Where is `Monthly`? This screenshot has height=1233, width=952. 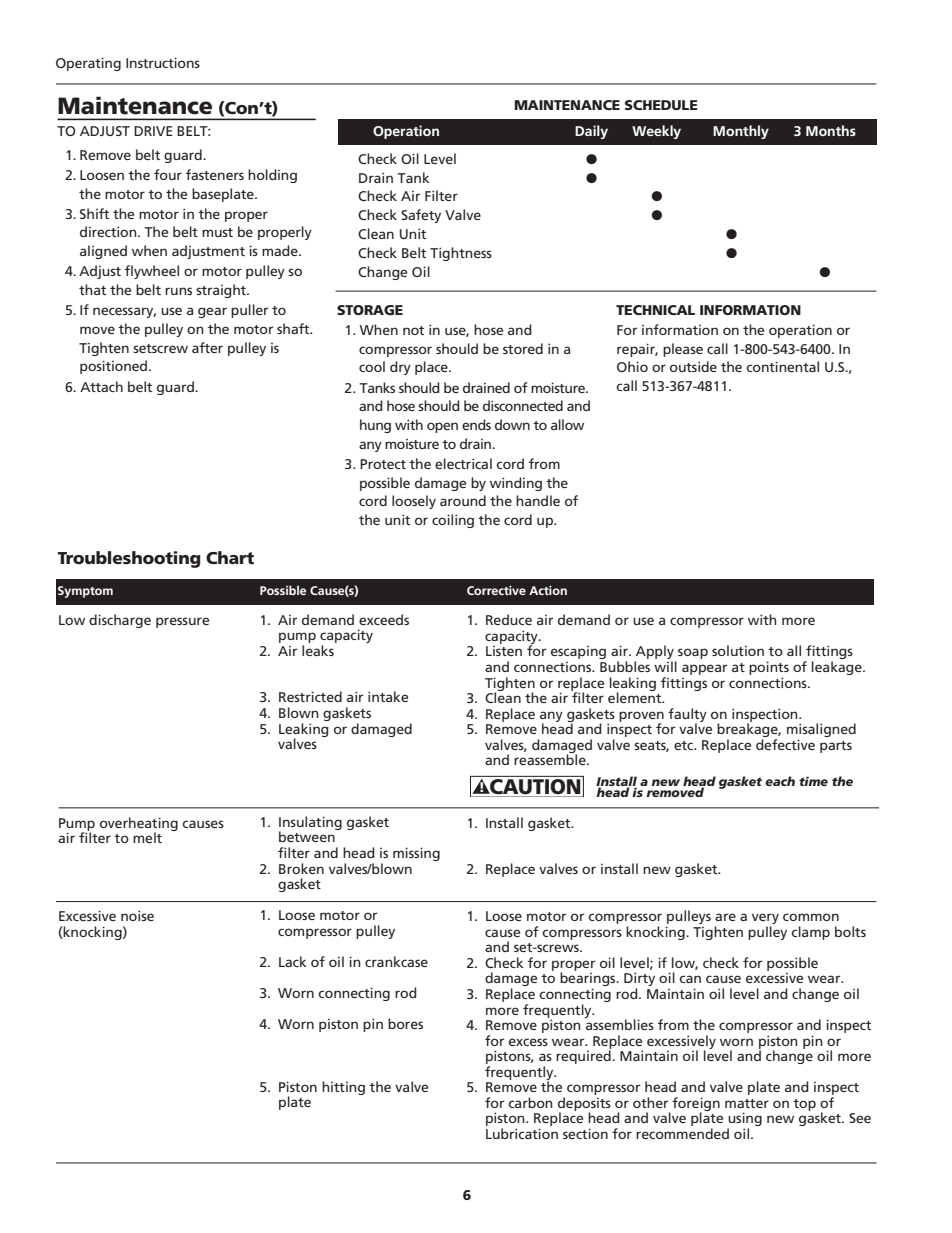 Monthly is located at coordinates (741, 132).
